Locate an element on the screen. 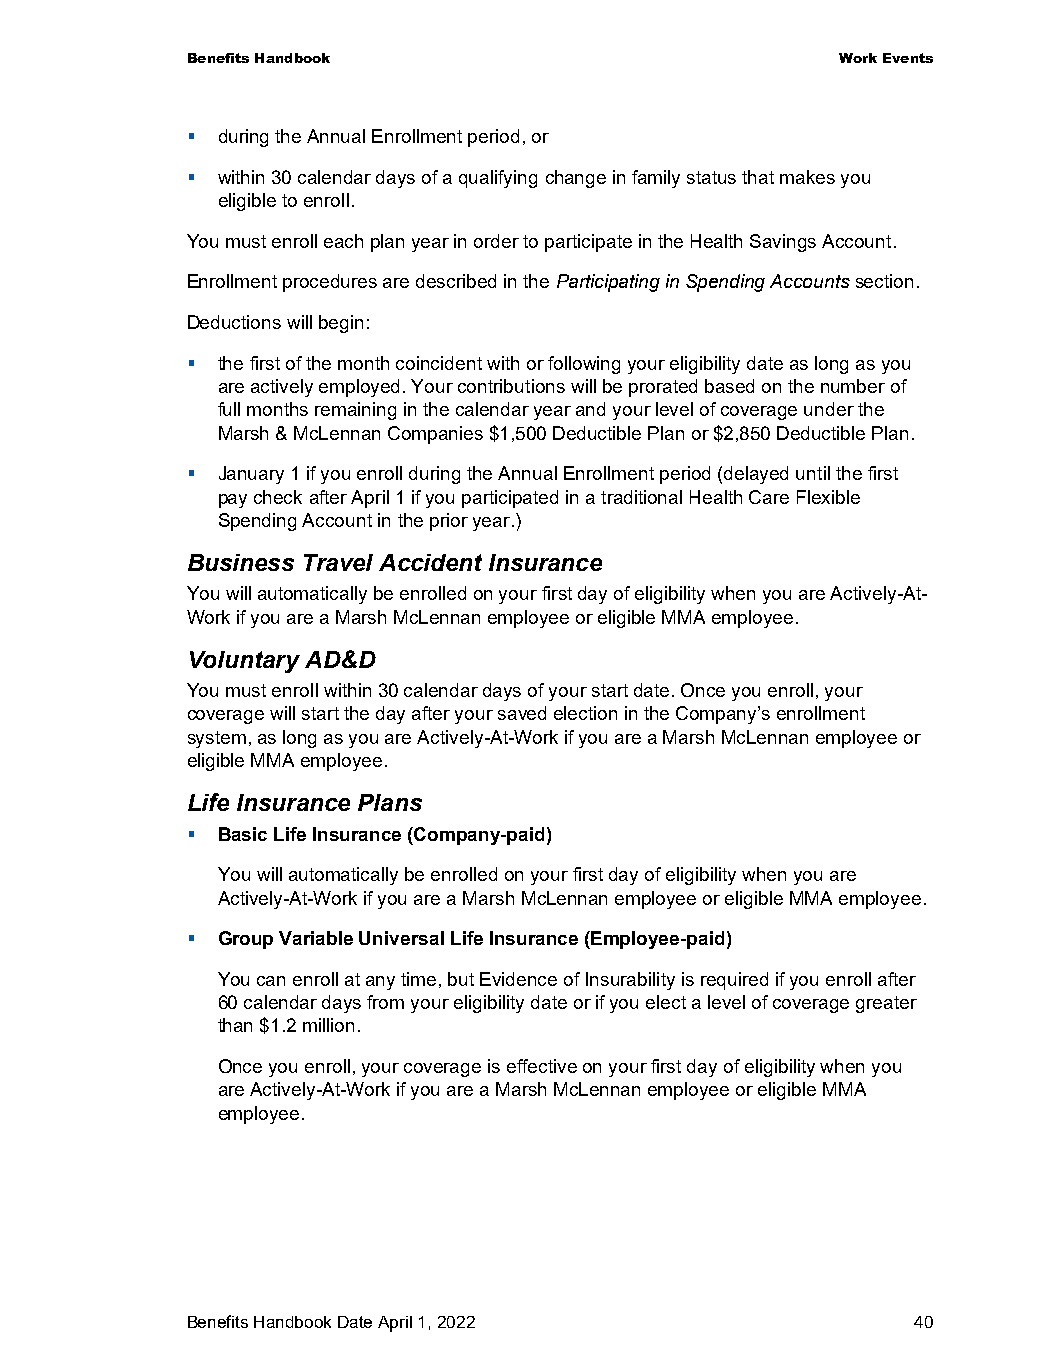 The height and width of the screenshot is (1369, 1058). change is located at coordinates (576, 179).
